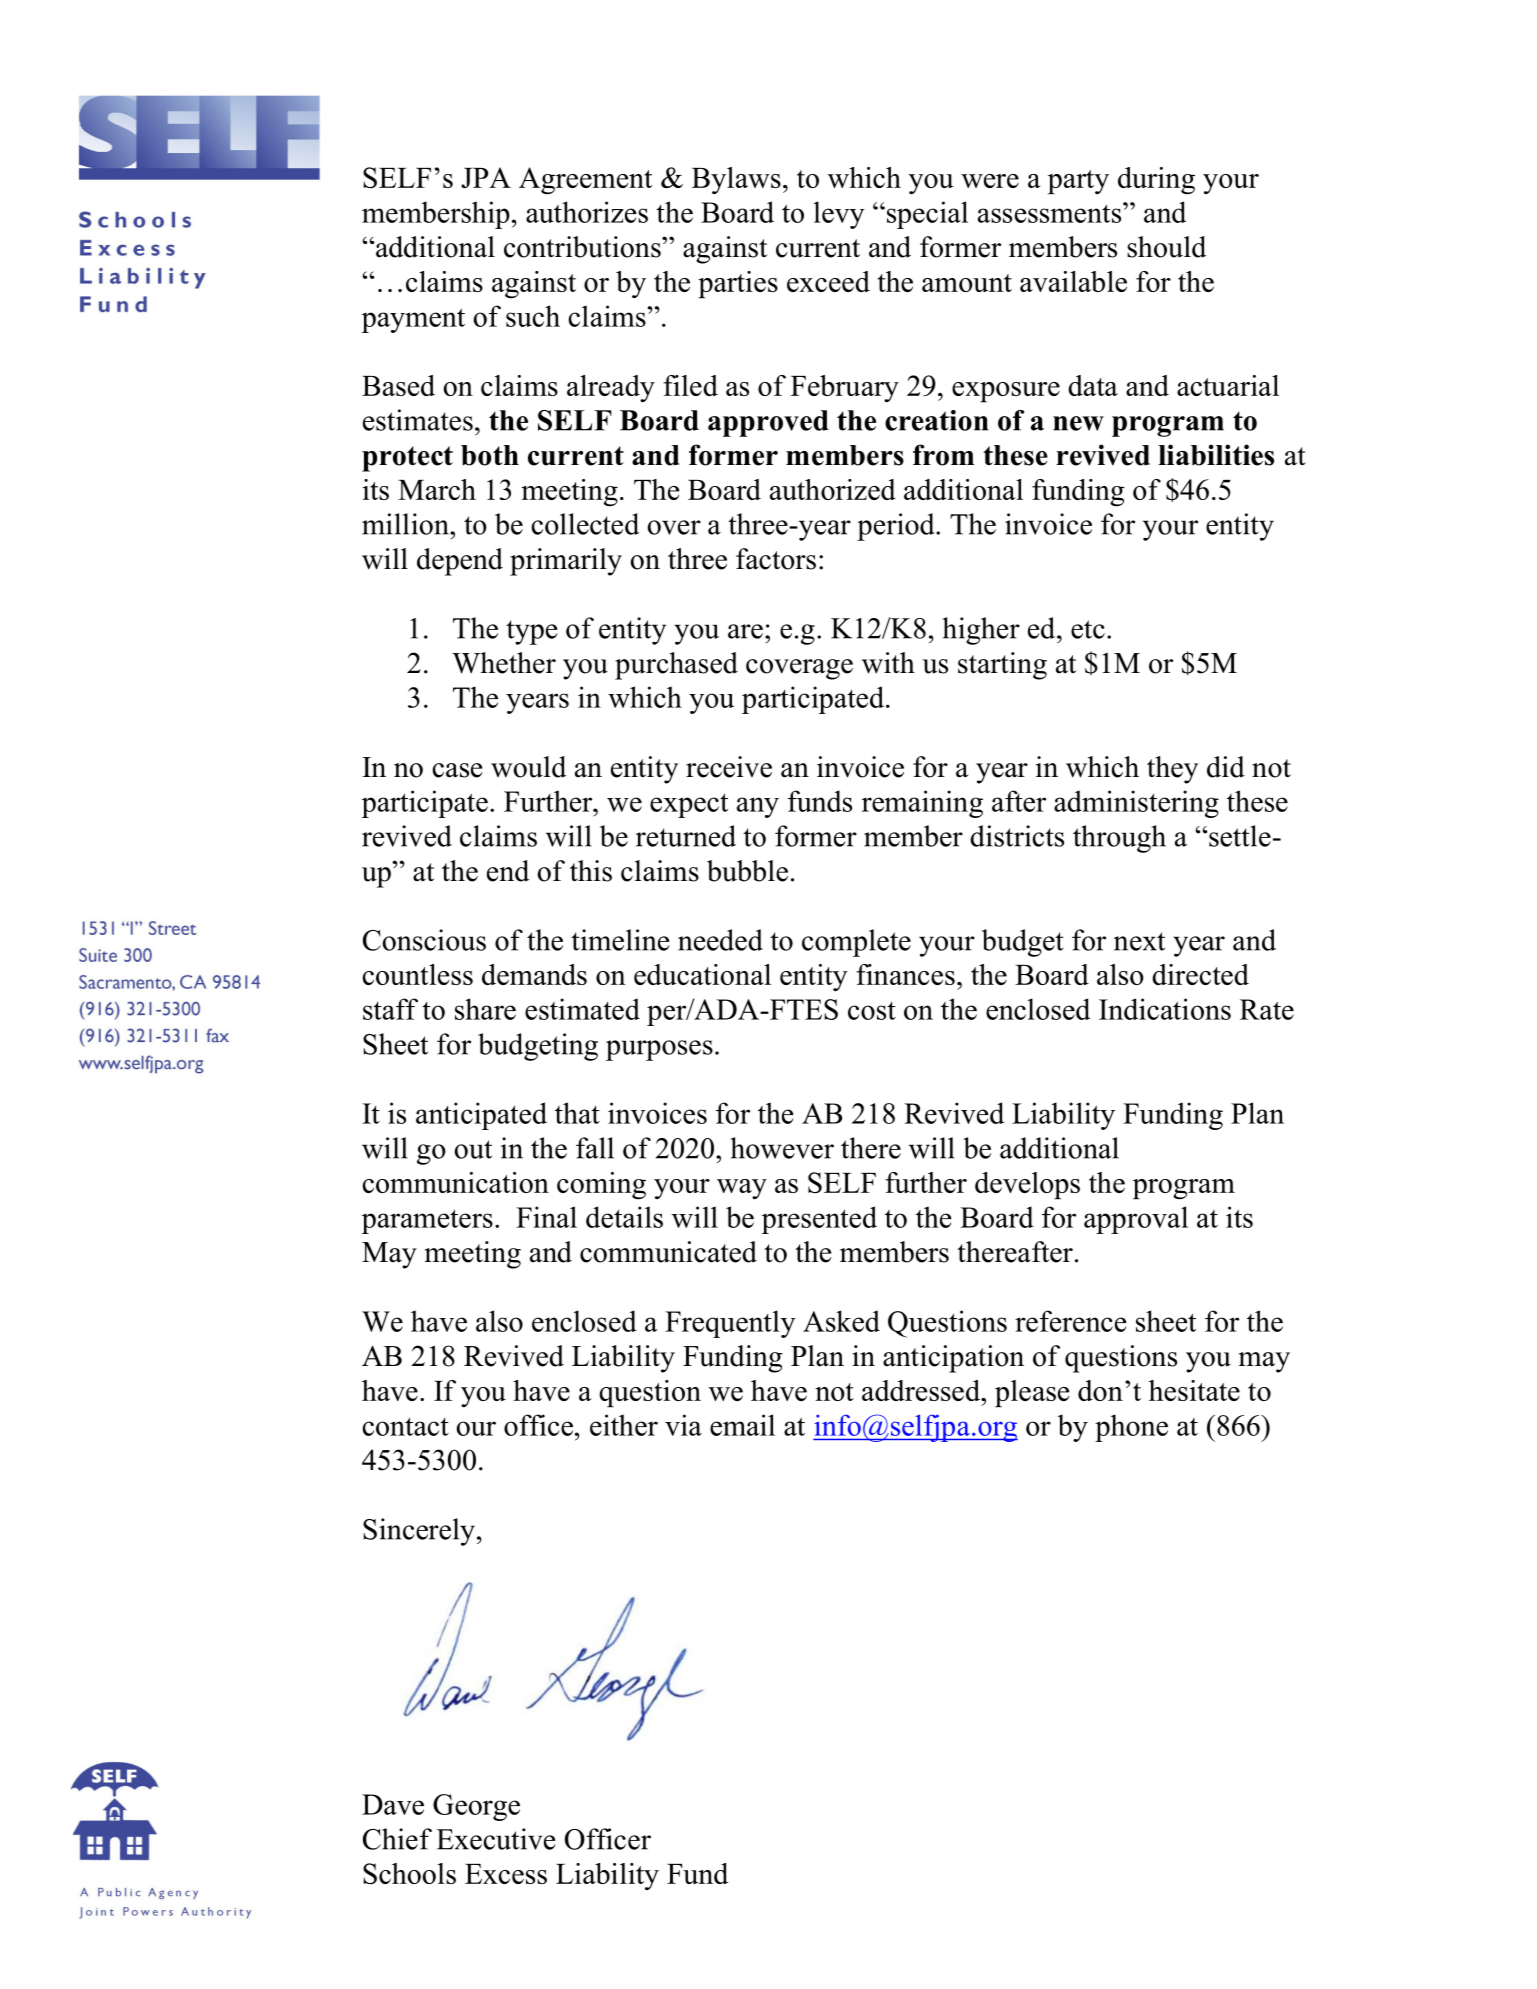  What do you see at coordinates (583, 247) in the document?
I see `contributions` at bounding box center [583, 247].
